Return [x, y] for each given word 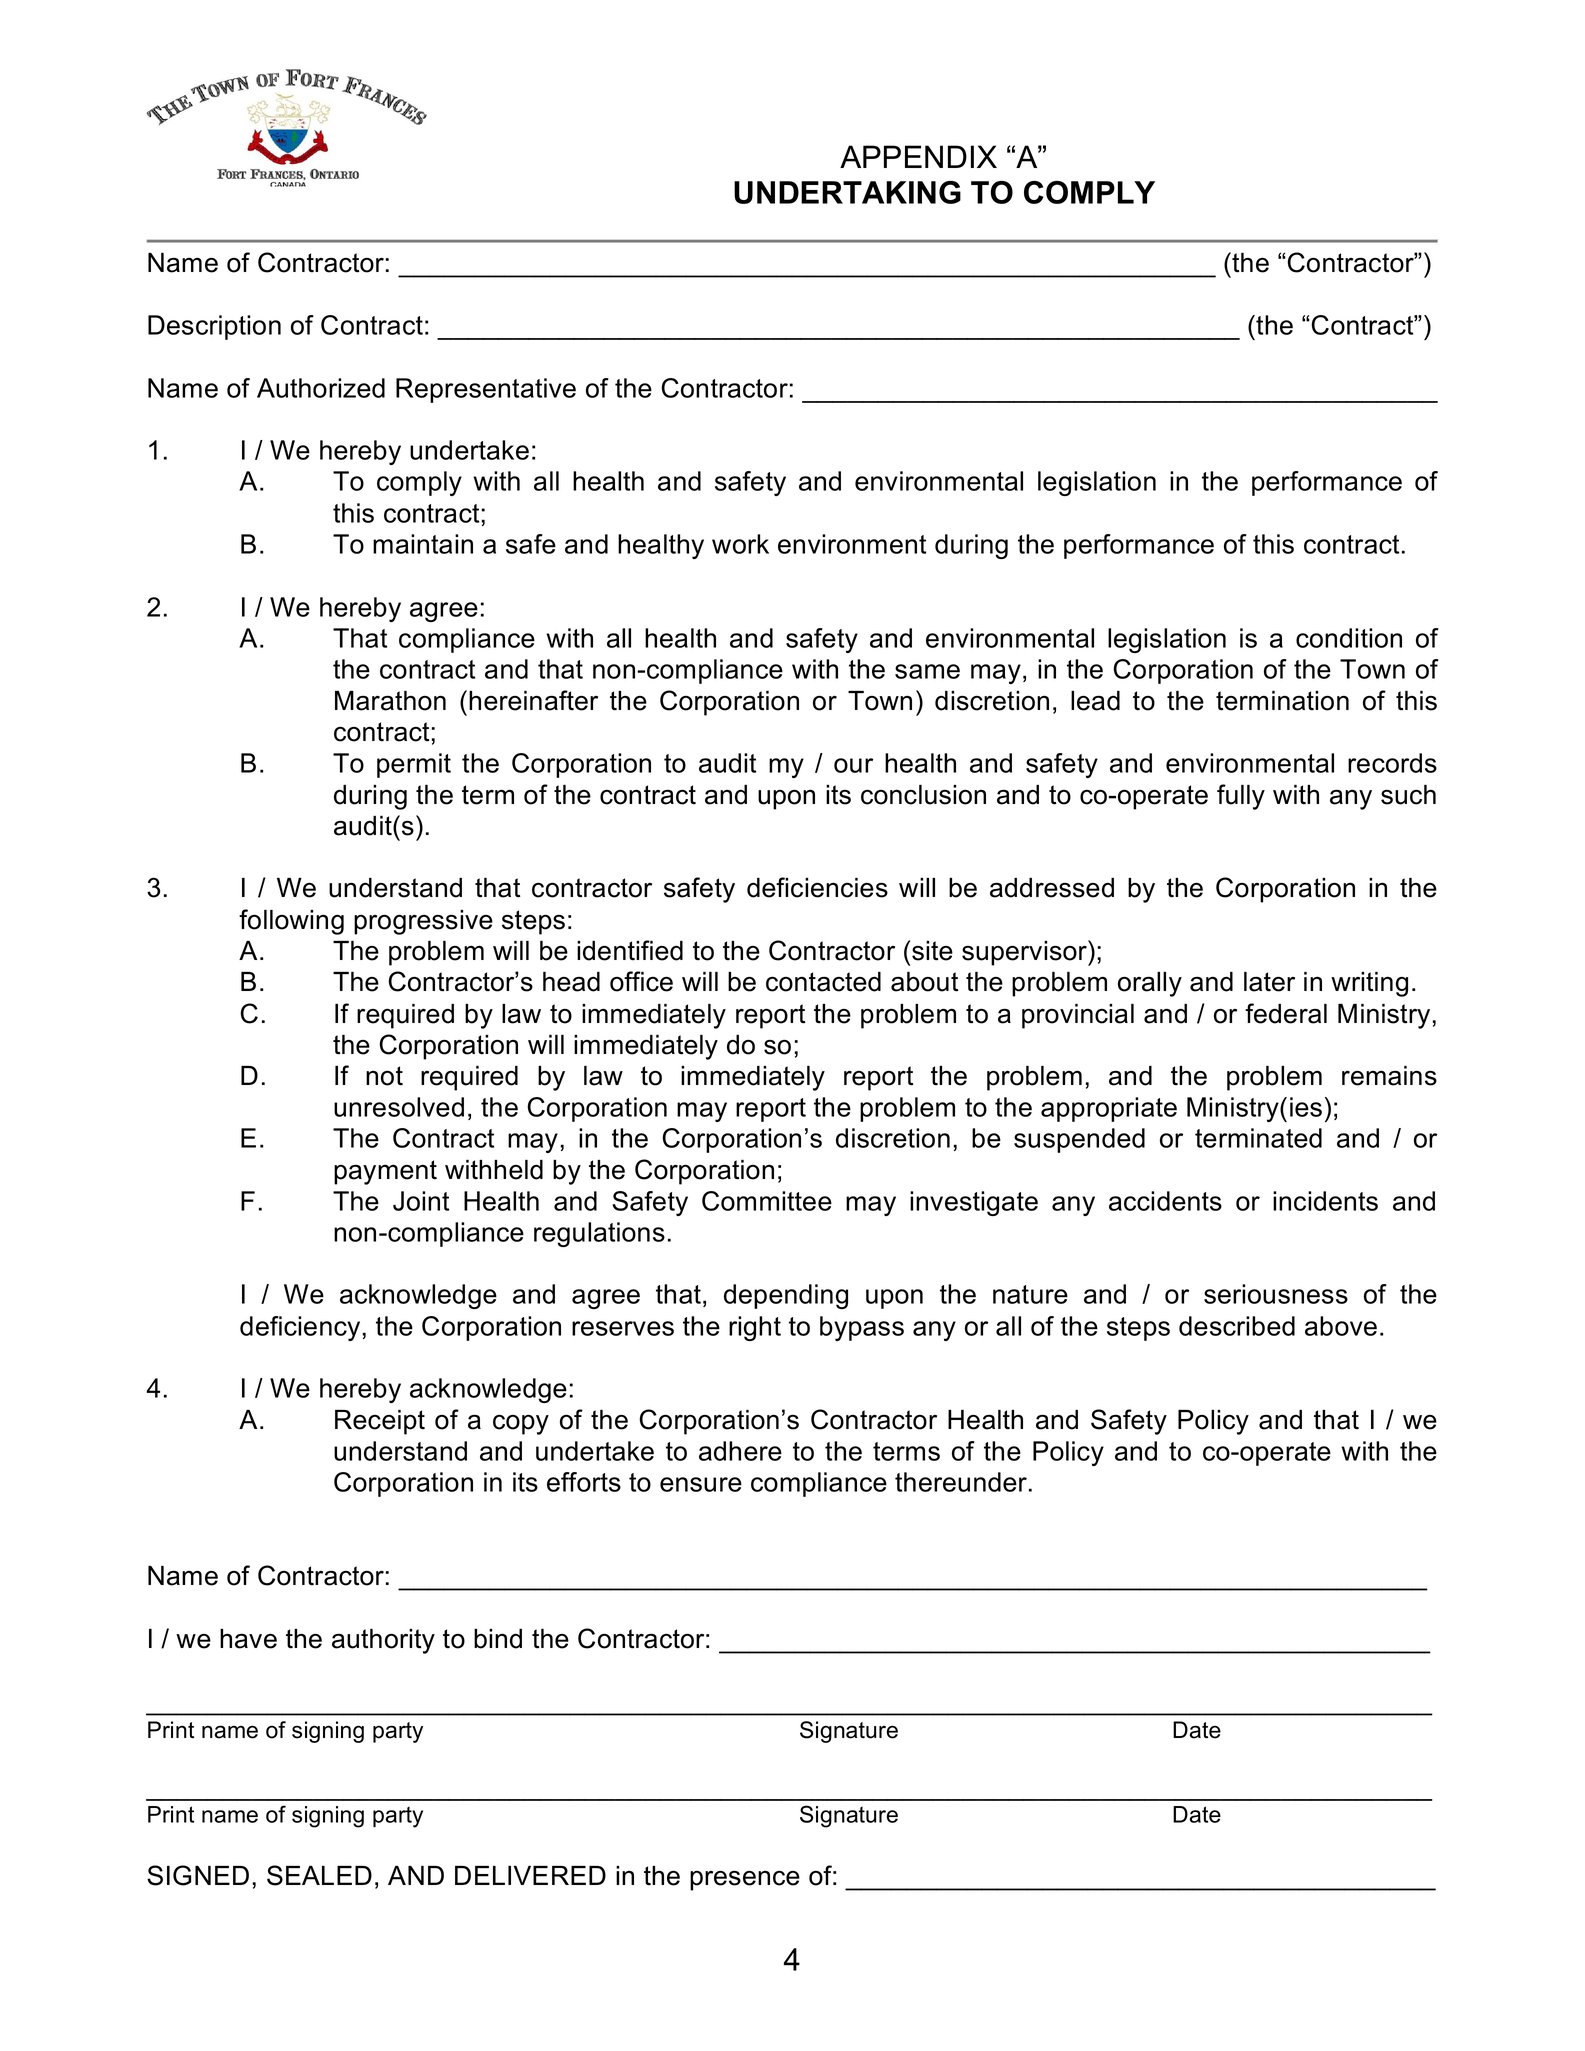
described [1237, 1326]
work [740, 544]
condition [1349, 638]
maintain [423, 544]
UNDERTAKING [847, 192]
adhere [740, 1451]
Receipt [380, 1422]
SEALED [319, 1875]
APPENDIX [918, 156]
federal [1286, 1013]
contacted [823, 982]
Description [214, 327]
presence [745, 1881]
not [384, 1076]
